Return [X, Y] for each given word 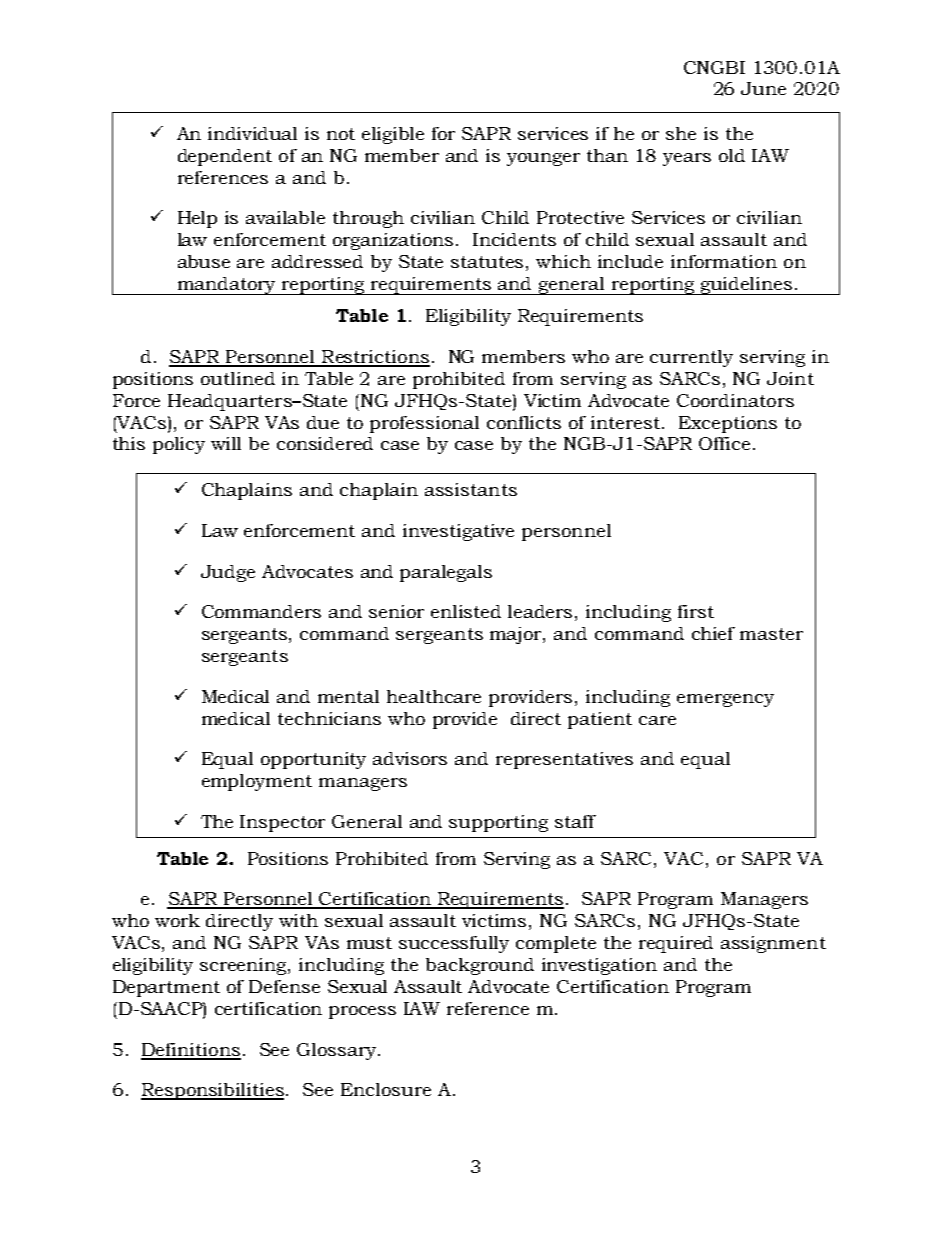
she [681, 133]
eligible [393, 135]
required [676, 944]
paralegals [446, 573]
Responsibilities [212, 1091]
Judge [228, 573]
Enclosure [386, 1089]
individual [252, 133]
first [696, 611]
